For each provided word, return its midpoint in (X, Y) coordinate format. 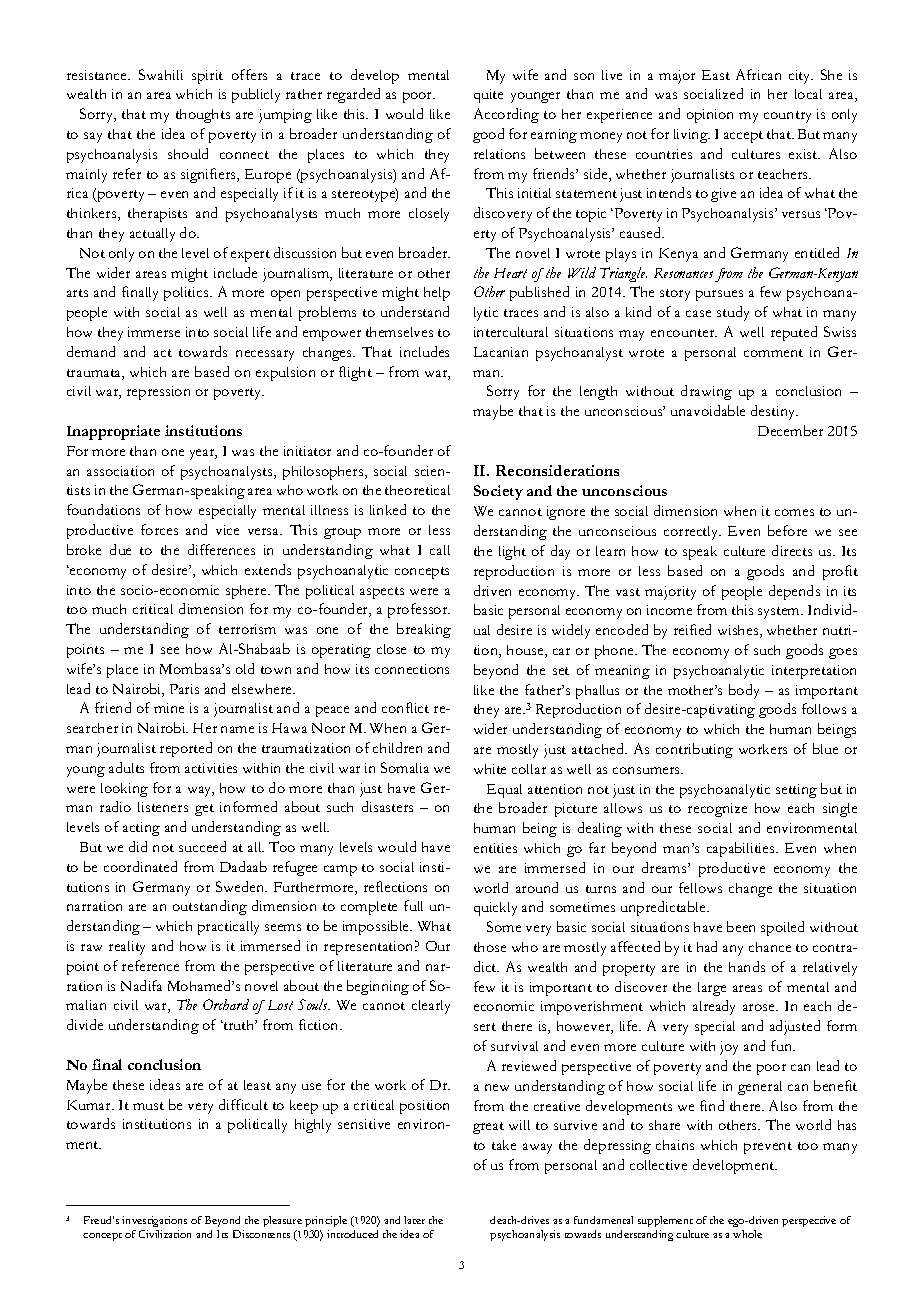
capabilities (742, 849)
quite (488, 96)
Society (498, 492)
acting (141, 829)
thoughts (203, 116)
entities (495, 848)
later (414, 1220)
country (787, 117)
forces (159, 529)
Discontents (261, 1234)
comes (794, 512)
